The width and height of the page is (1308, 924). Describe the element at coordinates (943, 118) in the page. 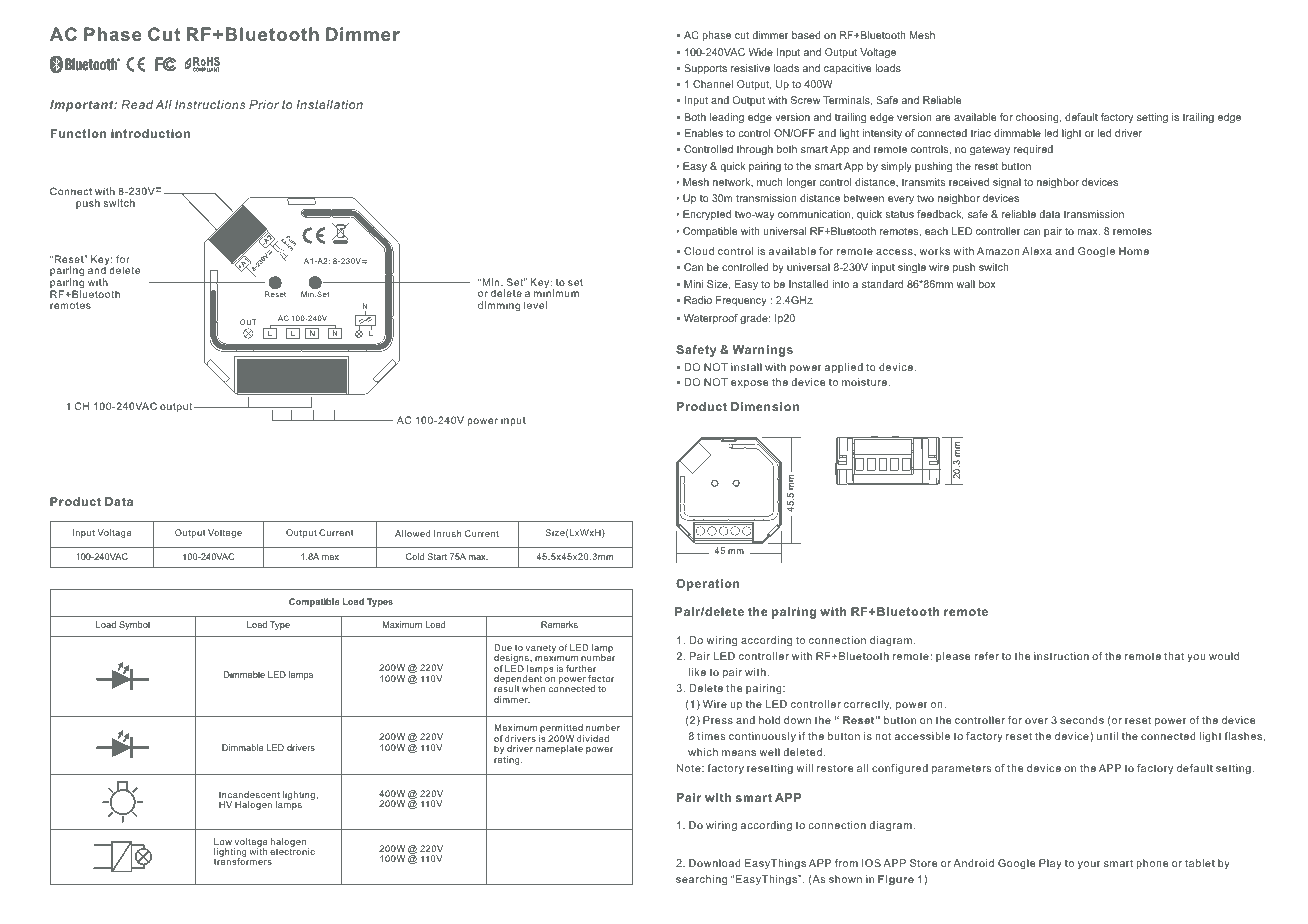

I see `are` at that location.
